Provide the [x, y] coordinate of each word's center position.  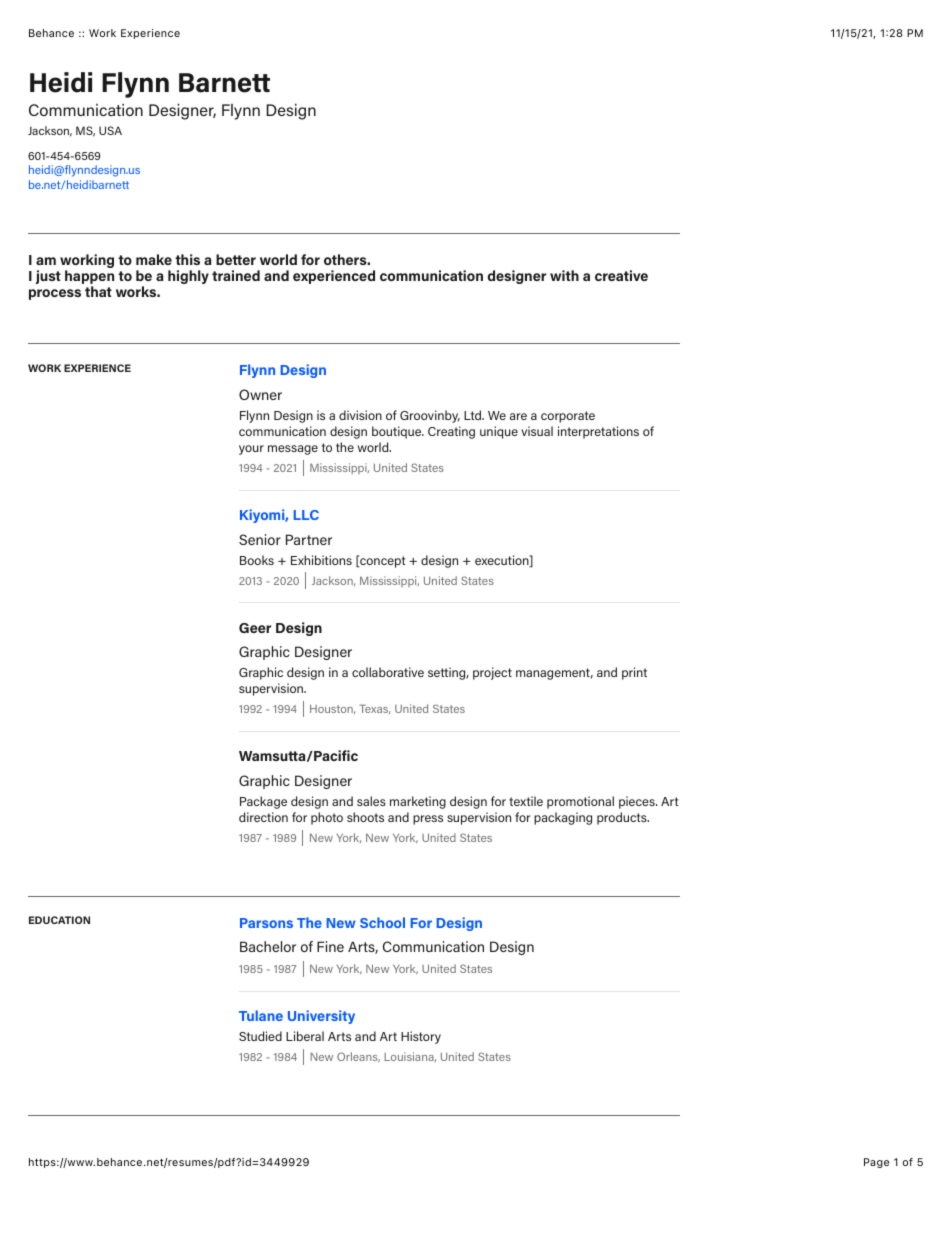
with [564, 275]
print [634, 673]
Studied [260, 1036]
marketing [418, 802]
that [98, 291]
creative [621, 275]
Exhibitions [321, 560]
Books [257, 560]
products [623, 818]
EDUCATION [59, 920]
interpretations [598, 432]
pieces [638, 802]
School [382, 922]
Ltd [474, 415]
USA [110, 130]
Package [263, 802]
